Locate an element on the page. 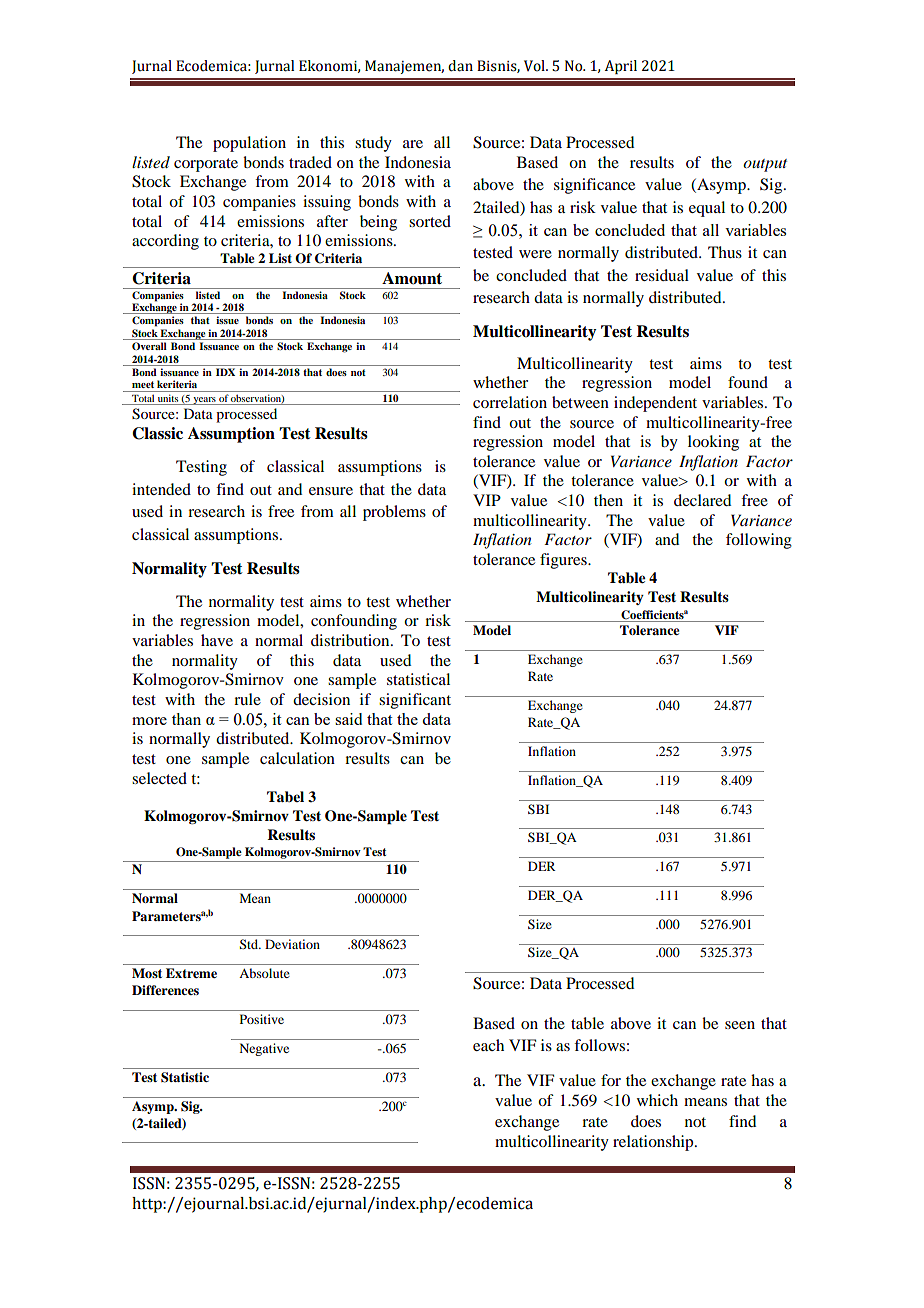 The width and height of the image is (924, 1308). April is located at coordinates (621, 67).
